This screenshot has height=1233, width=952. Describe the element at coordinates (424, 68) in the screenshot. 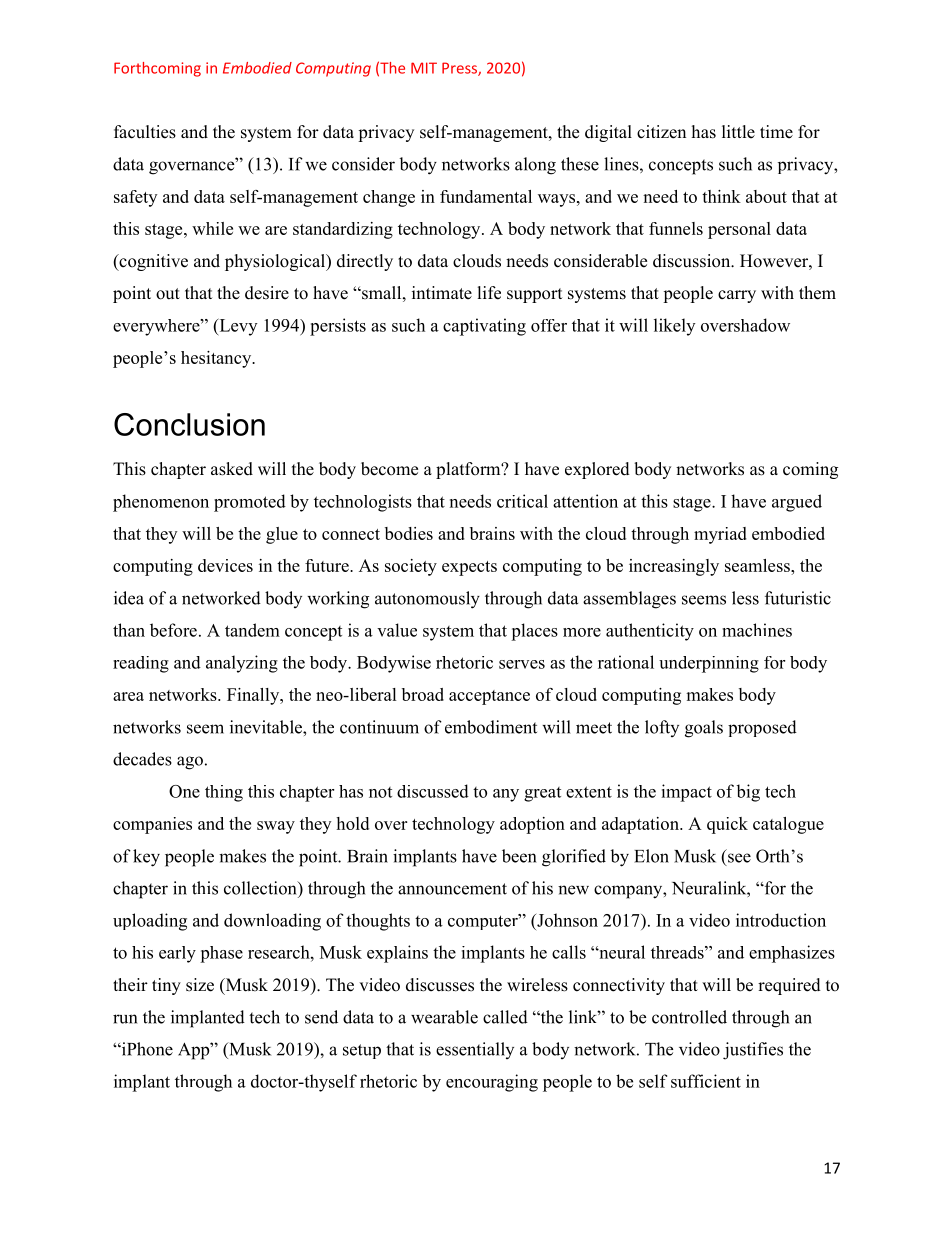

I see `MIT` at that location.
